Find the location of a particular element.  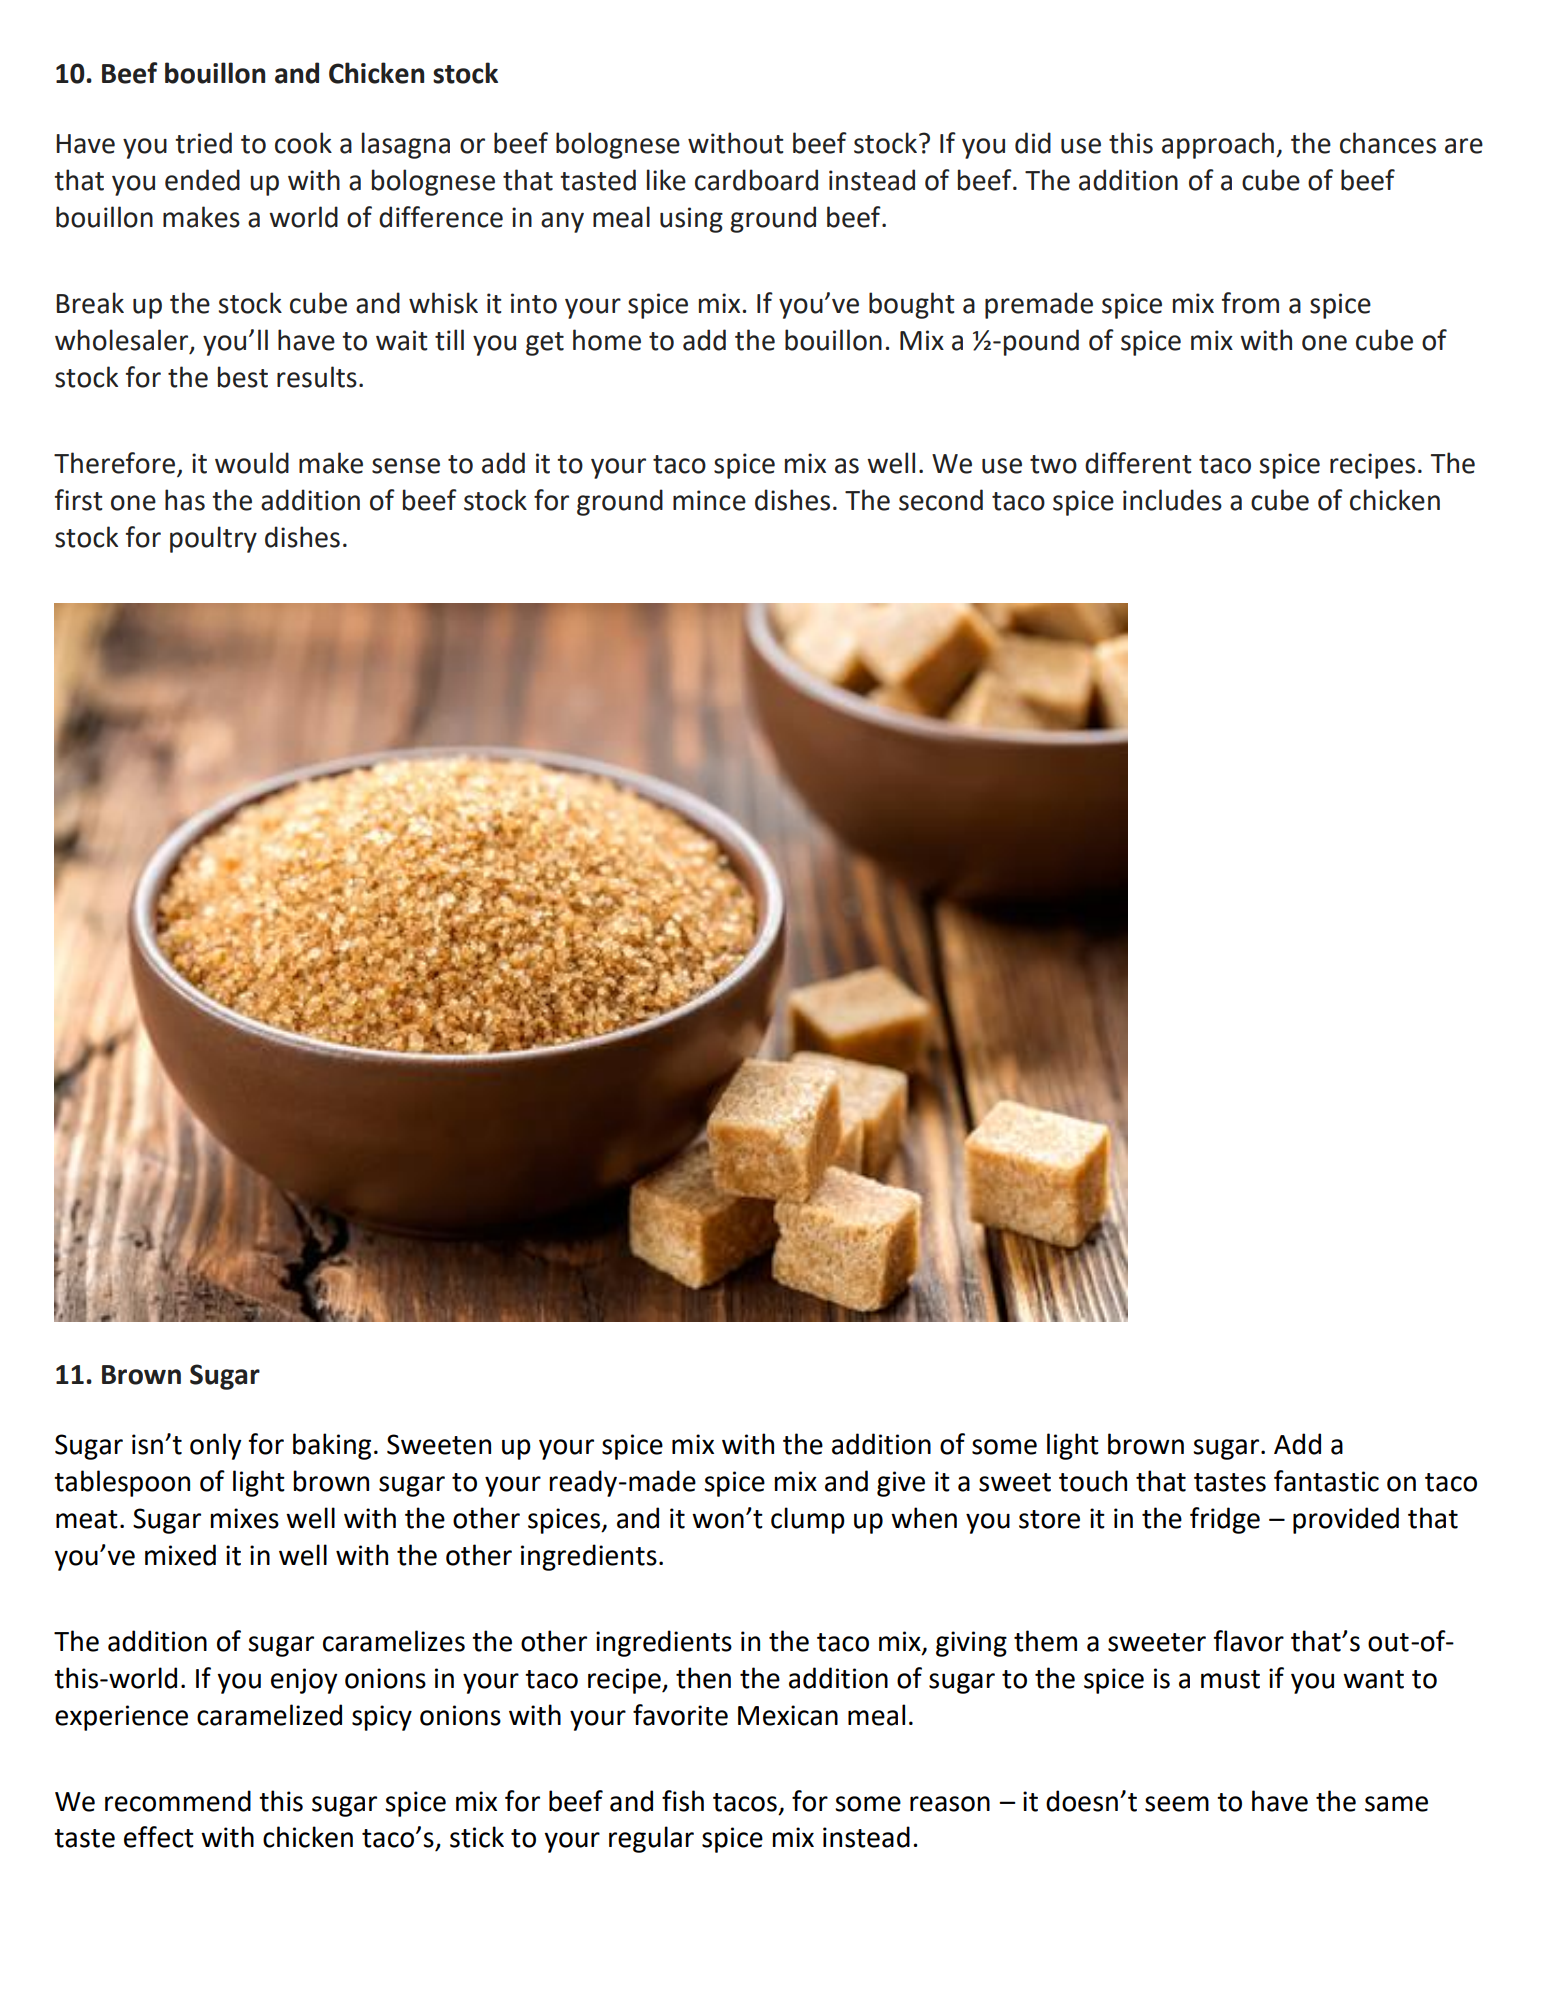

approach is located at coordinates (1218, 145).
